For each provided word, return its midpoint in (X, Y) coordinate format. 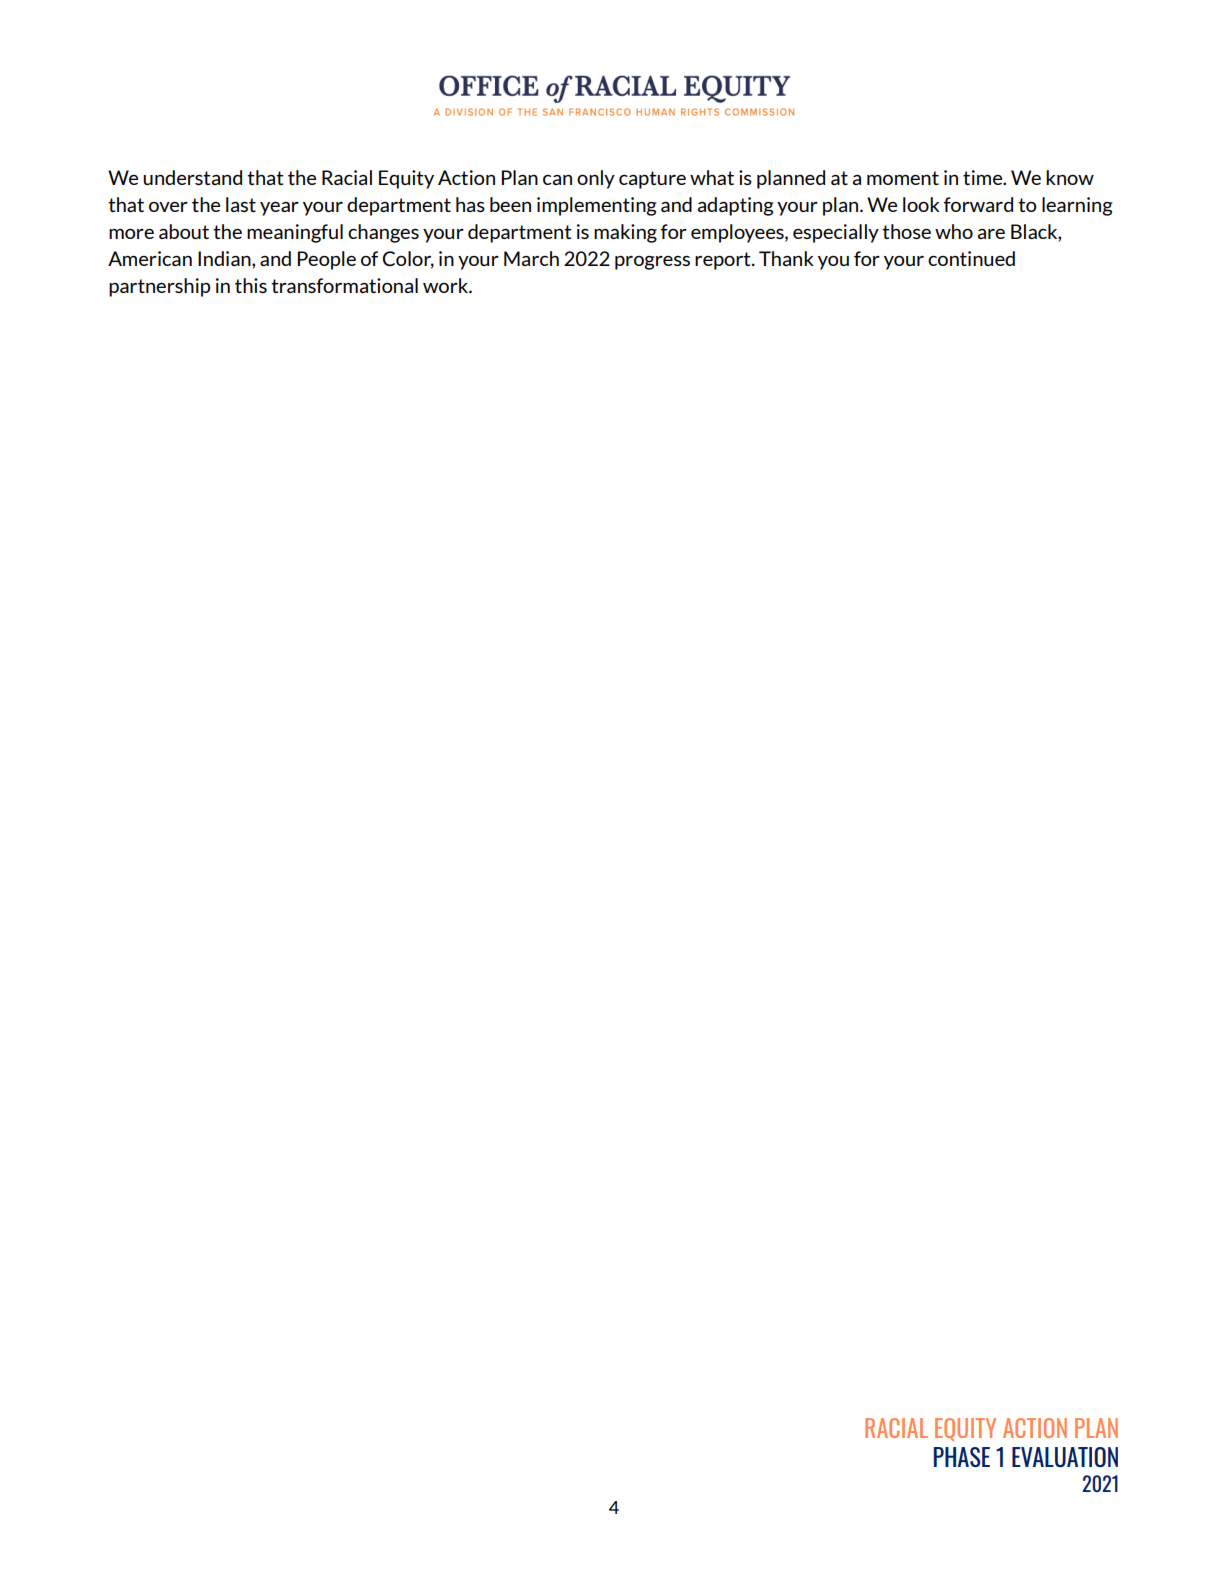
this (251, 285)
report (724, 261)
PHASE (962, 1457)
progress (652, 263)
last (241, 204)
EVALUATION (1065, 1457)
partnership (159, 287)
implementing (597, 206)
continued (971, 258)
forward (978, 204)
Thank (786, 258)
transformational (344, 285)
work (447, 285)
